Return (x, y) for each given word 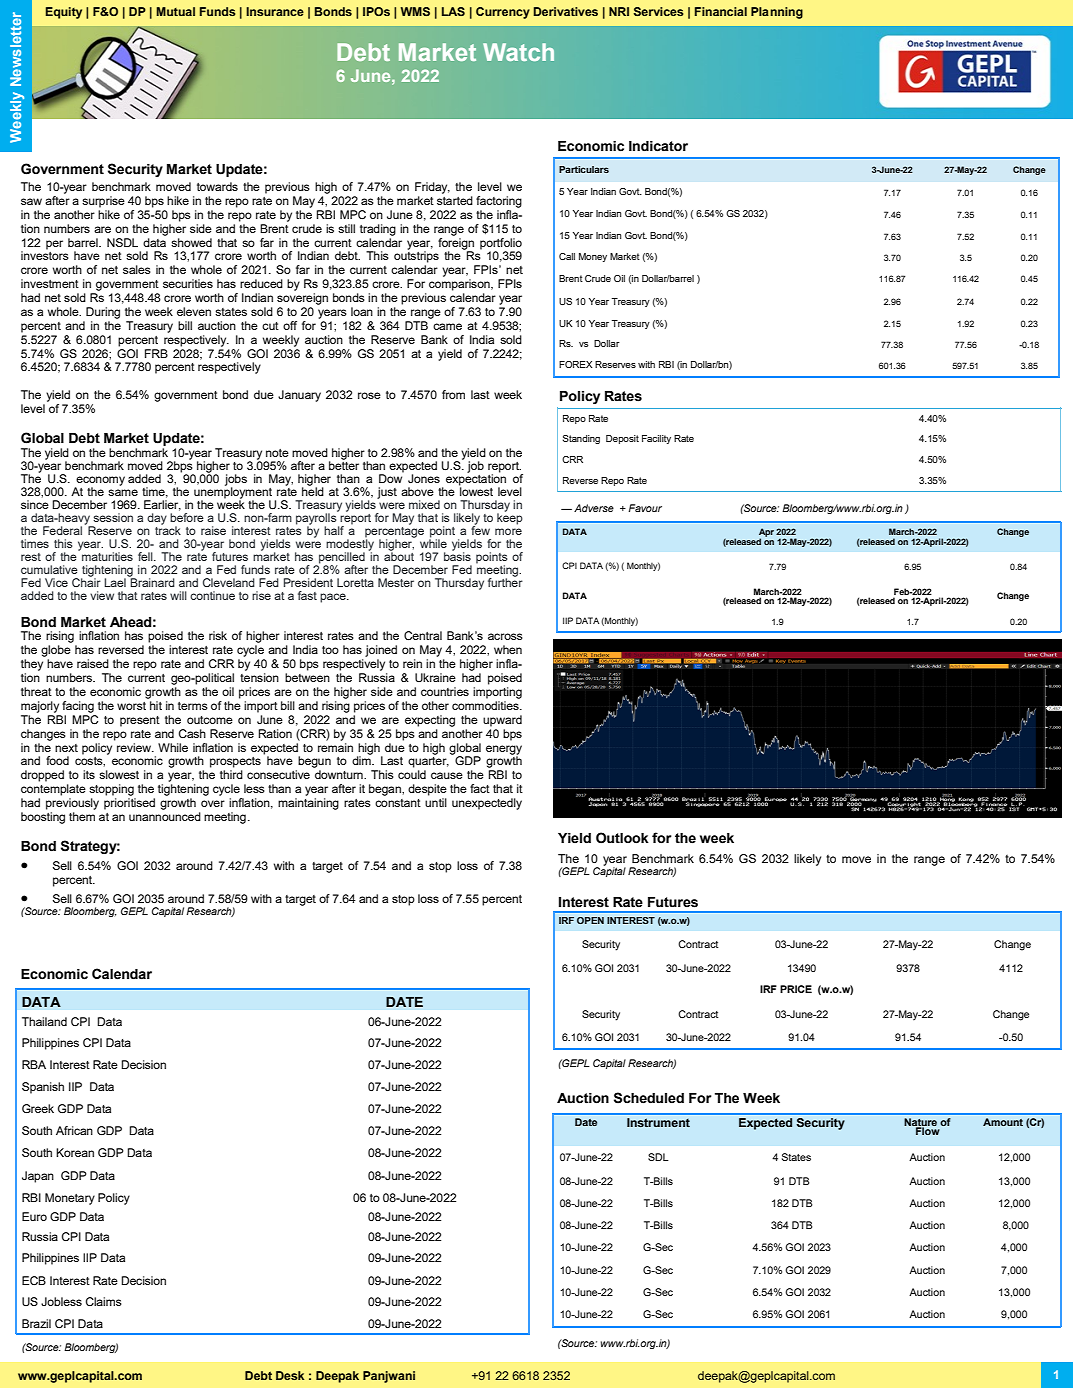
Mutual (175, 11)
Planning (777, 13)
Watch (518, 52)
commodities (486, 705)
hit (156, 705)
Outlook (622, 838)
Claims (104, 1301)
